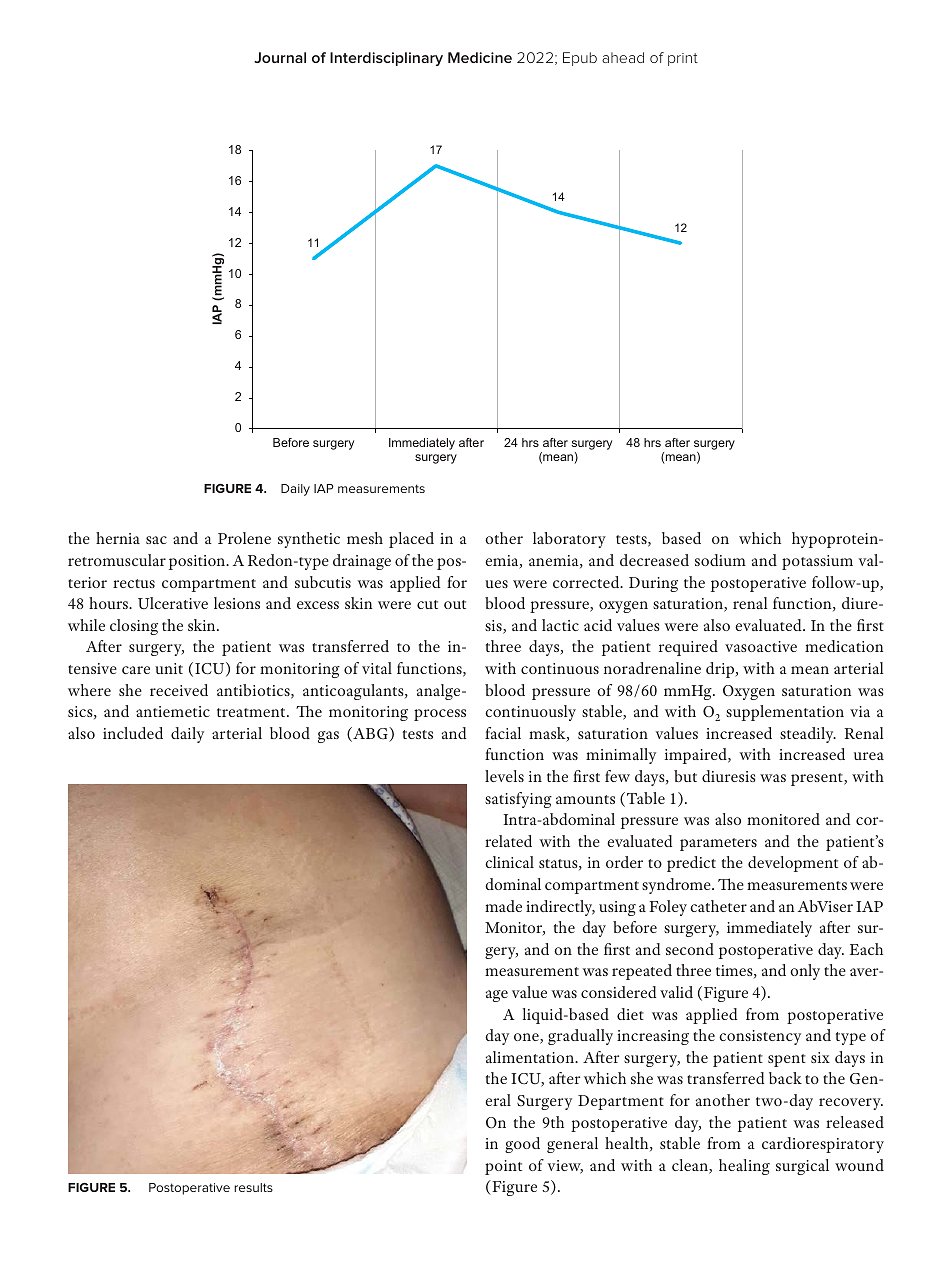 Image resolution: width=952 pixels, height=1270 pixels. I want to click on Medicine, so click(480, 57).
